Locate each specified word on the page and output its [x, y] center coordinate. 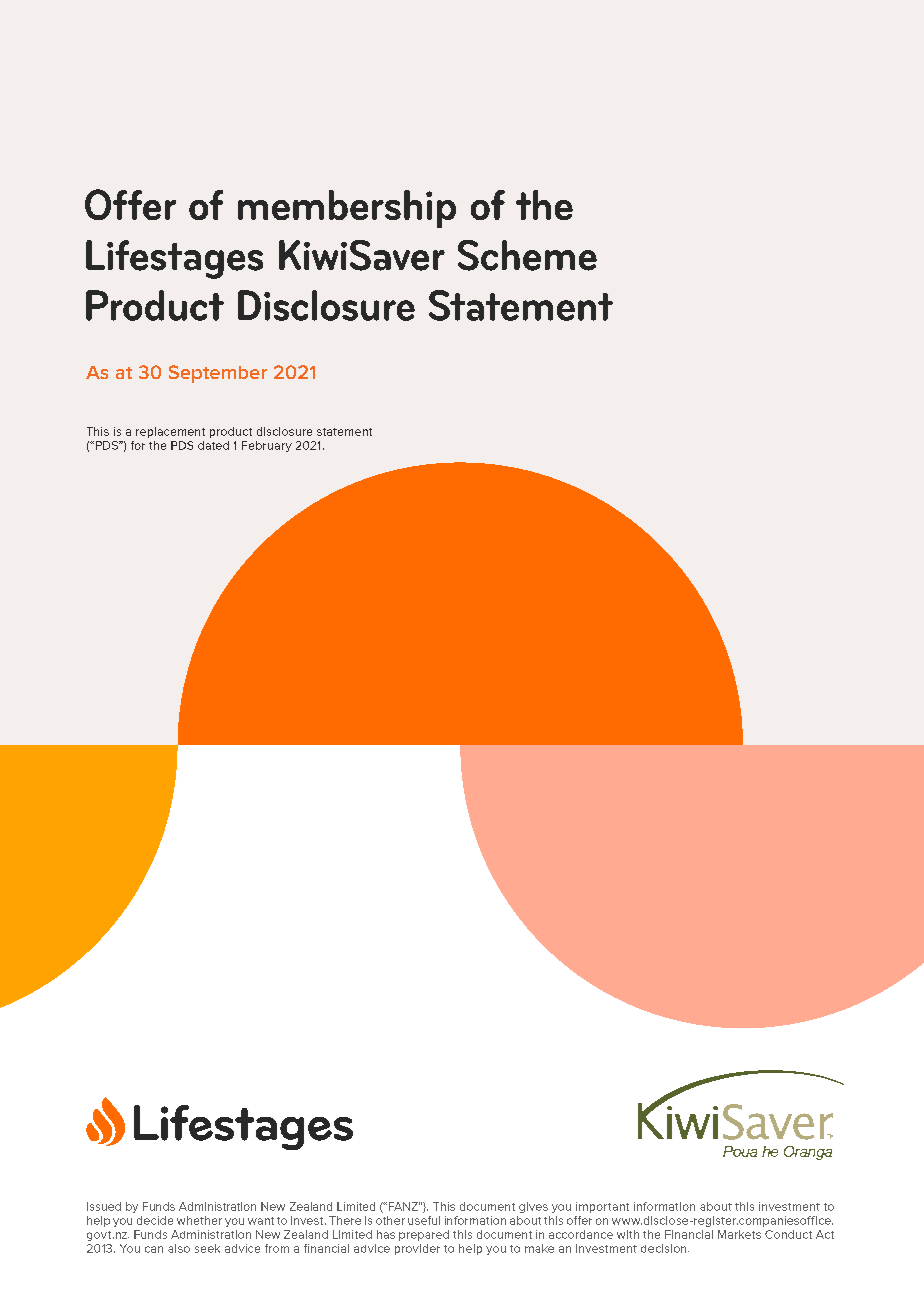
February [267, 446]
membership [347, 209]
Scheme [527, 255]
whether [199, 1220]
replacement [170, 432]
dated [213, 445]
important [602, 1207]
